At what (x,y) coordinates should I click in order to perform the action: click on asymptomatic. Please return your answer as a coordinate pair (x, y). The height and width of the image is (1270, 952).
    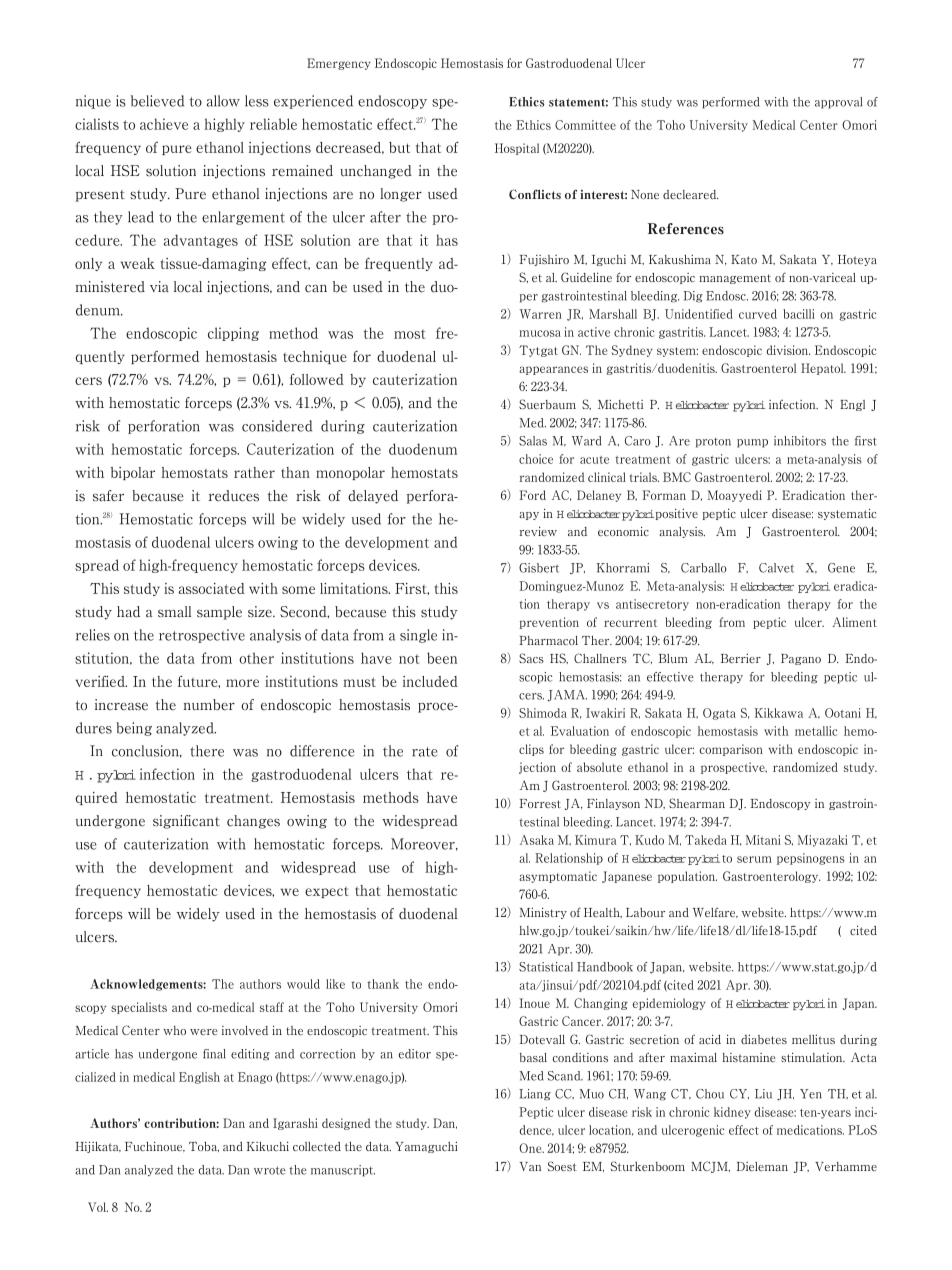
    Looking at the image, I should click on (558, 877).
